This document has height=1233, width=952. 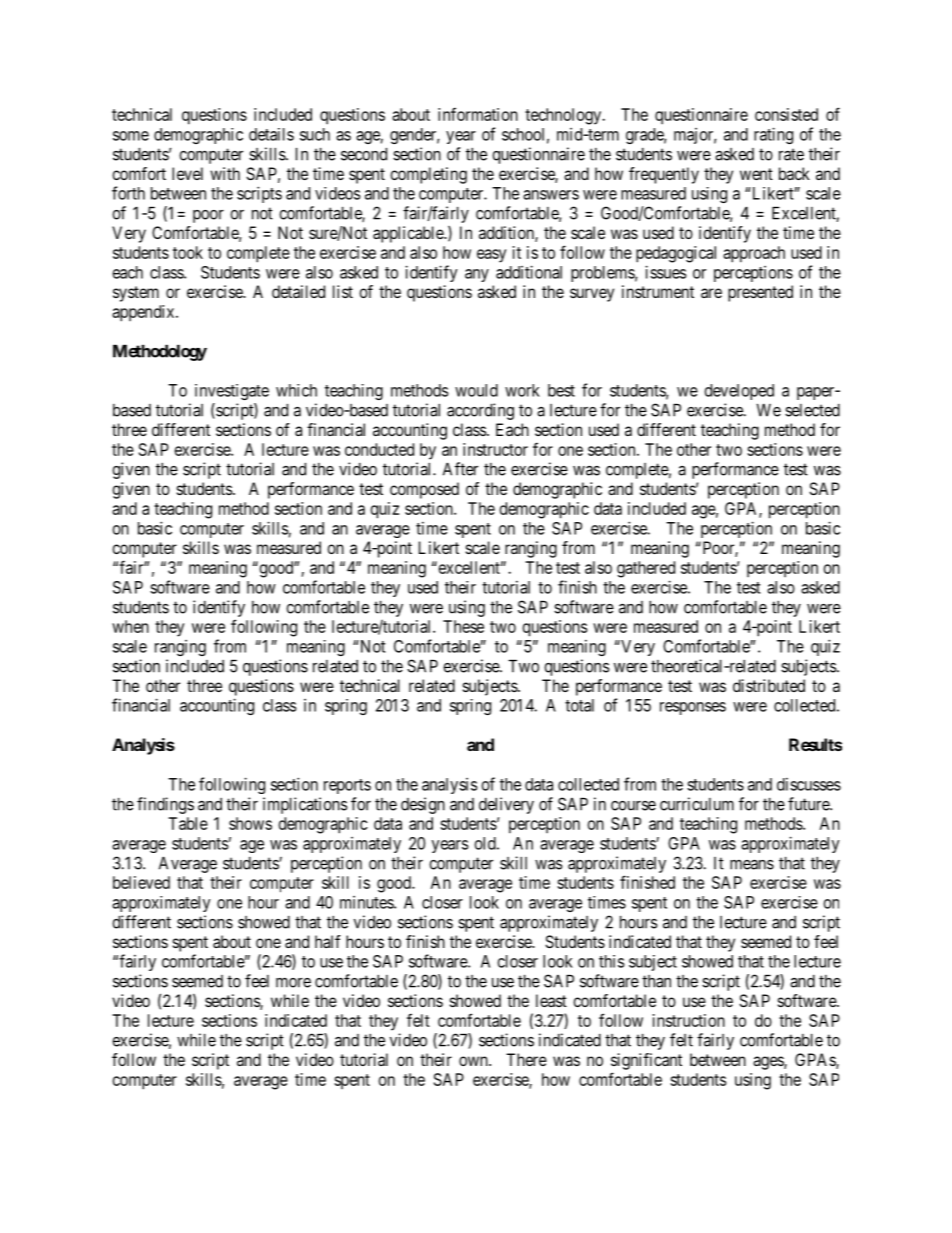 What do you see at coordinates (293, 982) in the document?
I see `more` at bounding box center [293, 982].
